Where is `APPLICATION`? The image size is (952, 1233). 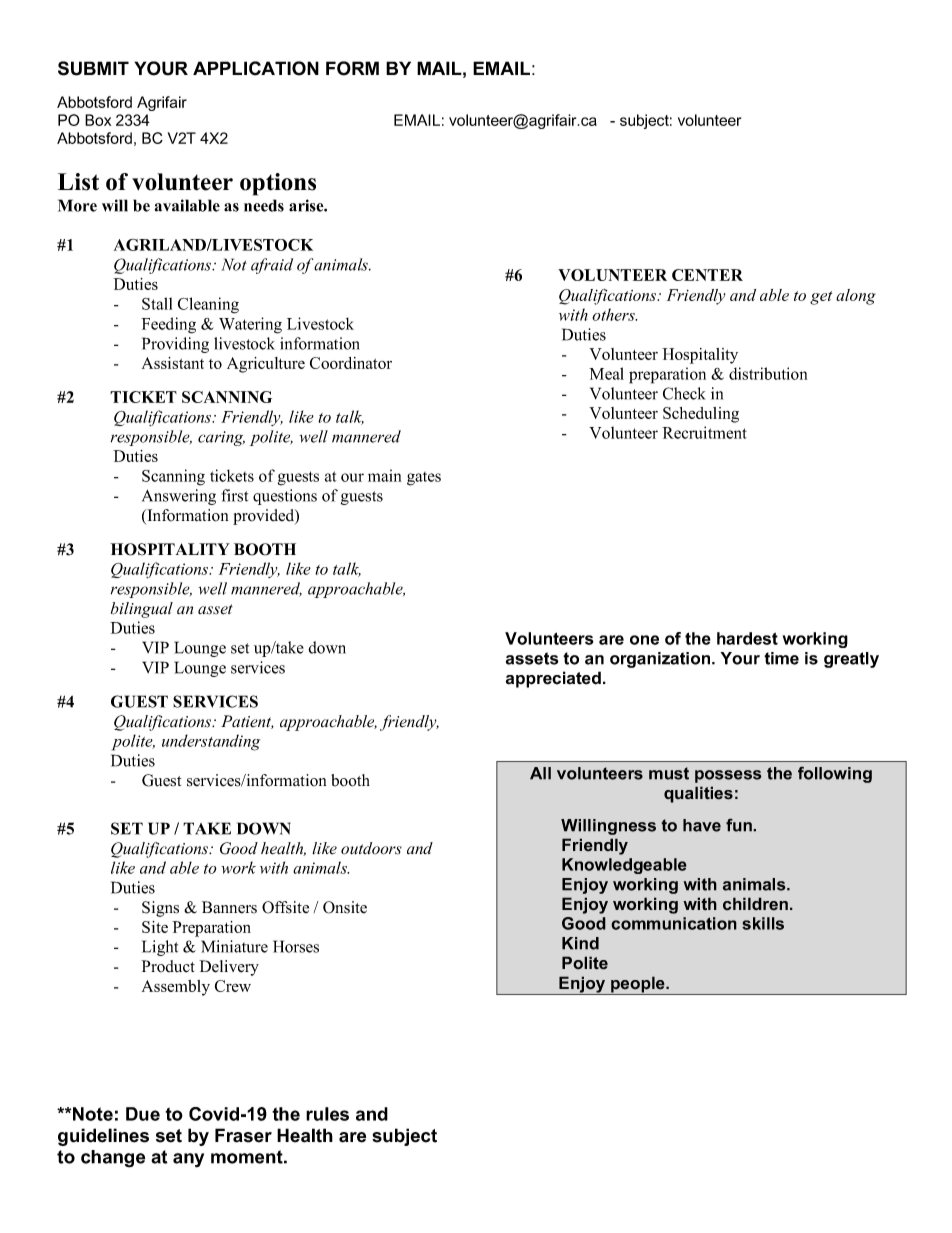
APPLICATION is located at coordinates (256, 68).
